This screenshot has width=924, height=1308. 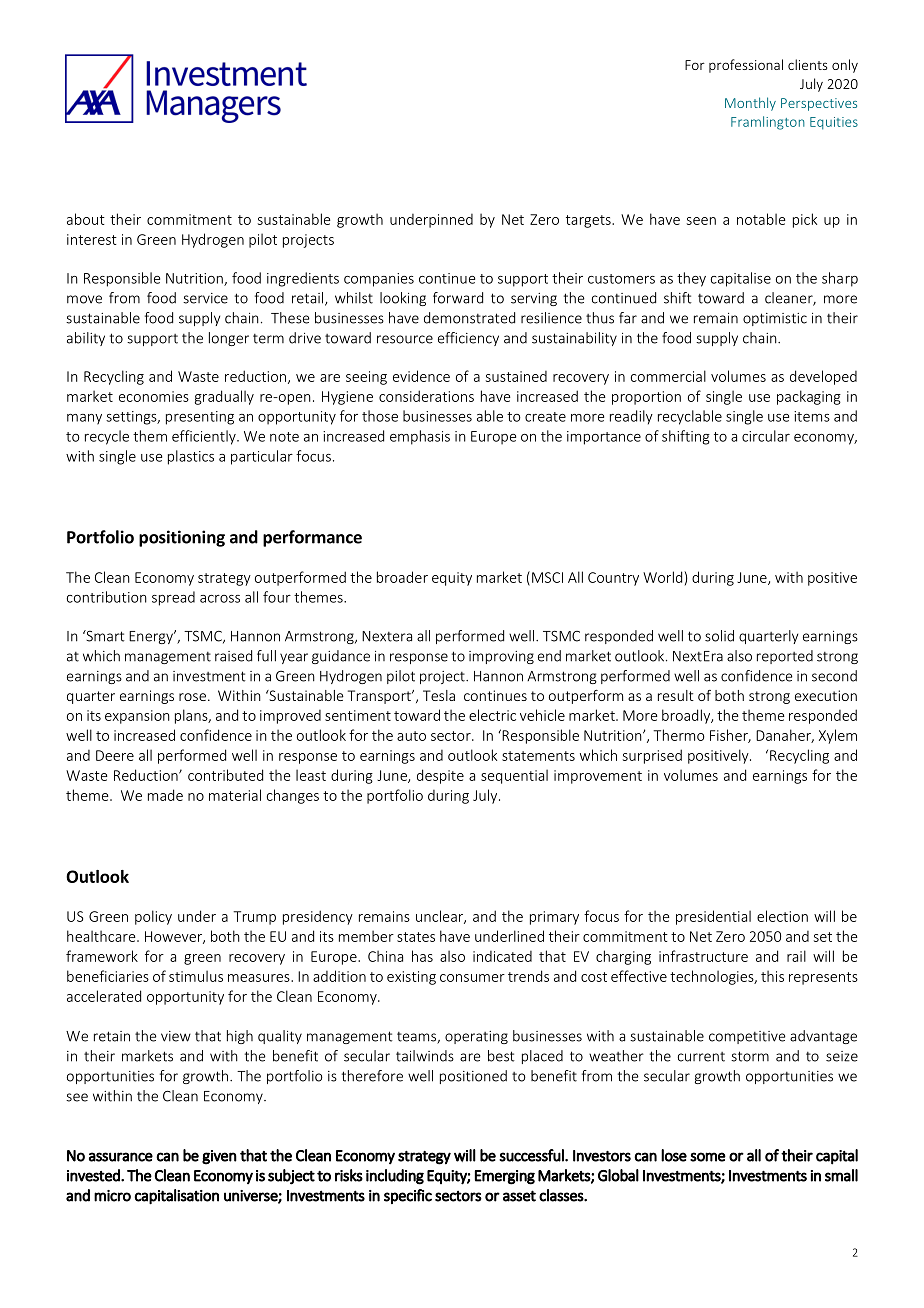 What do you see at coordinates (219, 1157) in the screenshot?
I see `given` at bounding box center [219, 1157].
